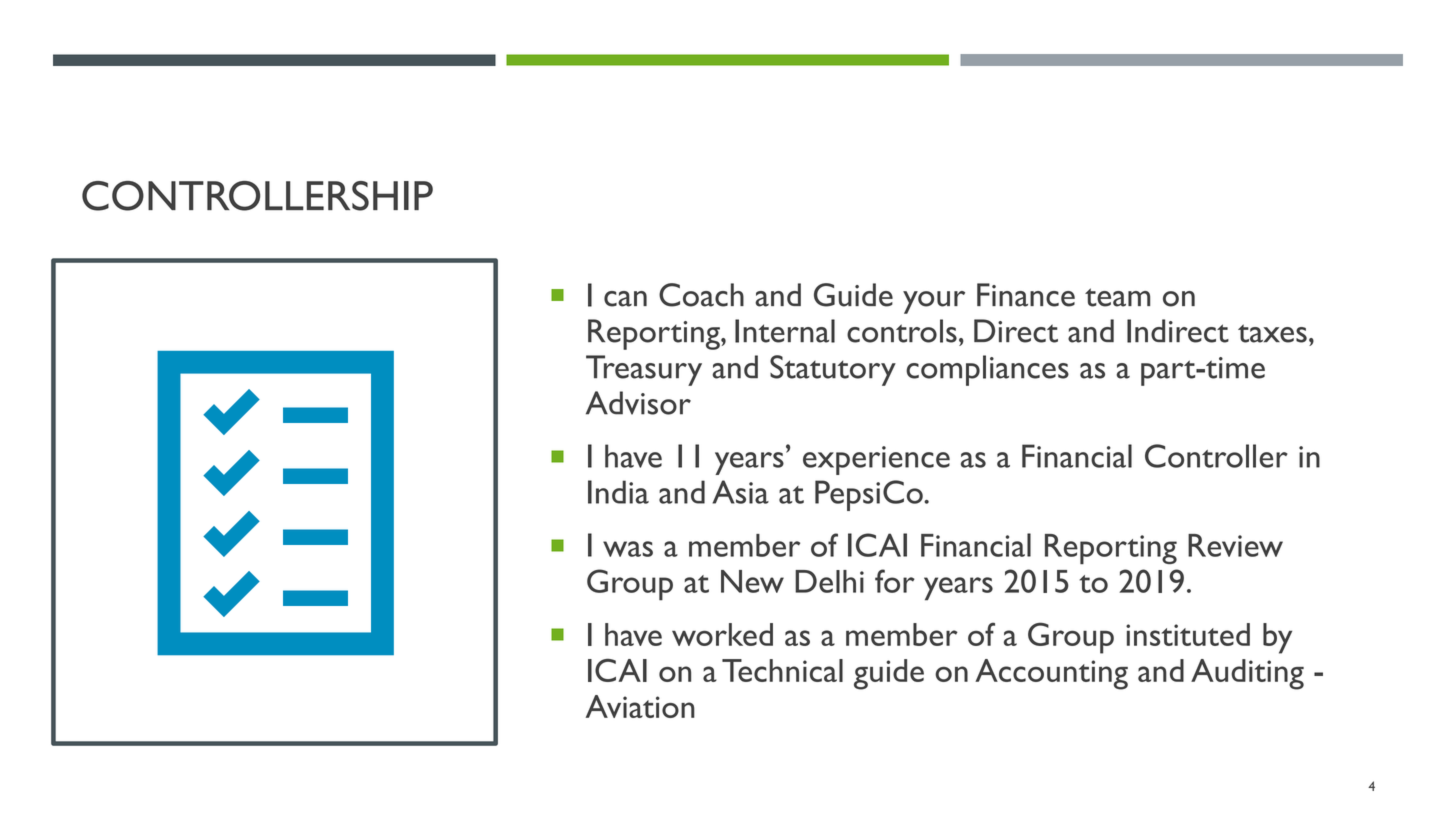 This document has width=1456, height=819. I want to click on Aviation, so click(640, 706).
